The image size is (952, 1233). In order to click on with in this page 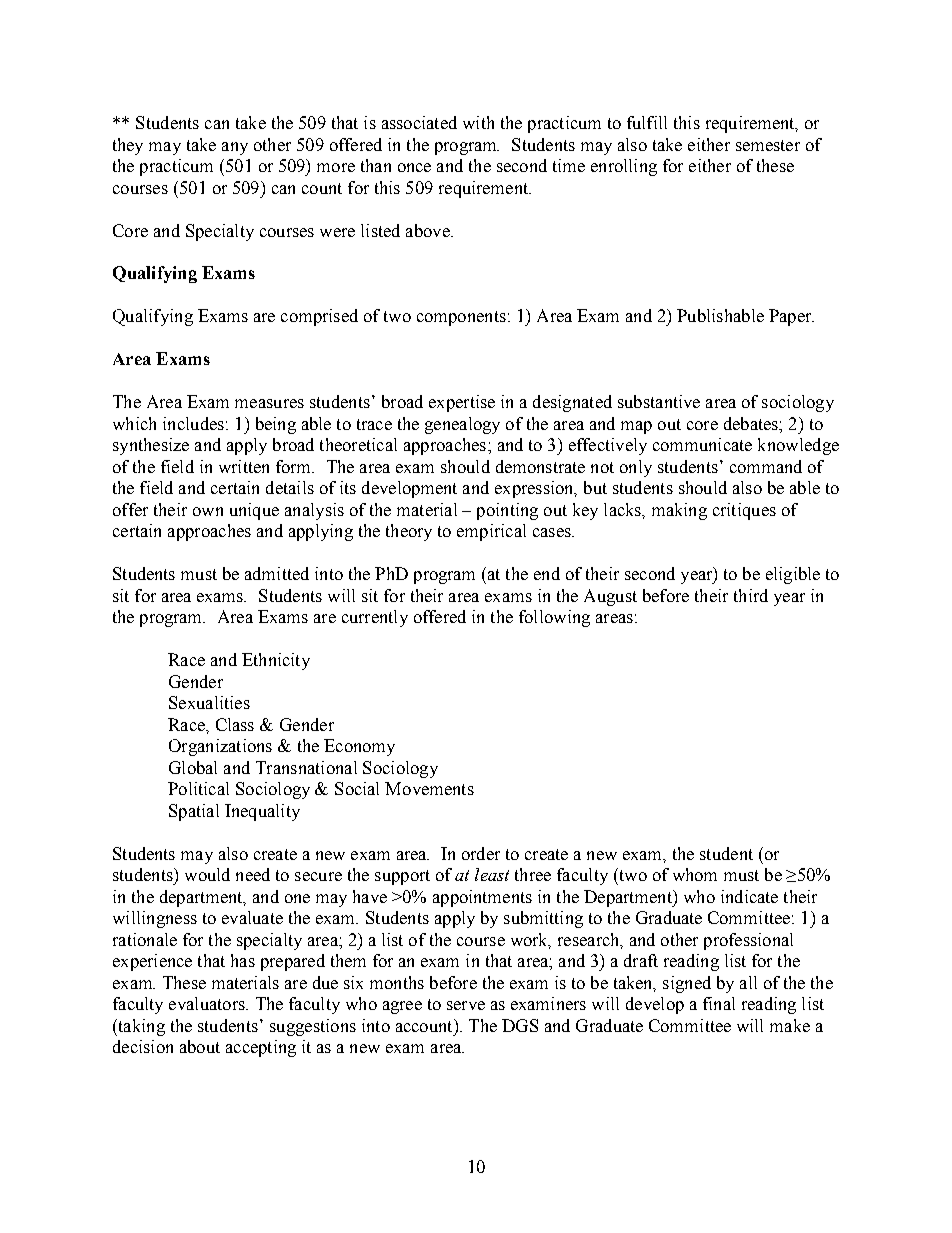, I will do `click(478, 122)`.
